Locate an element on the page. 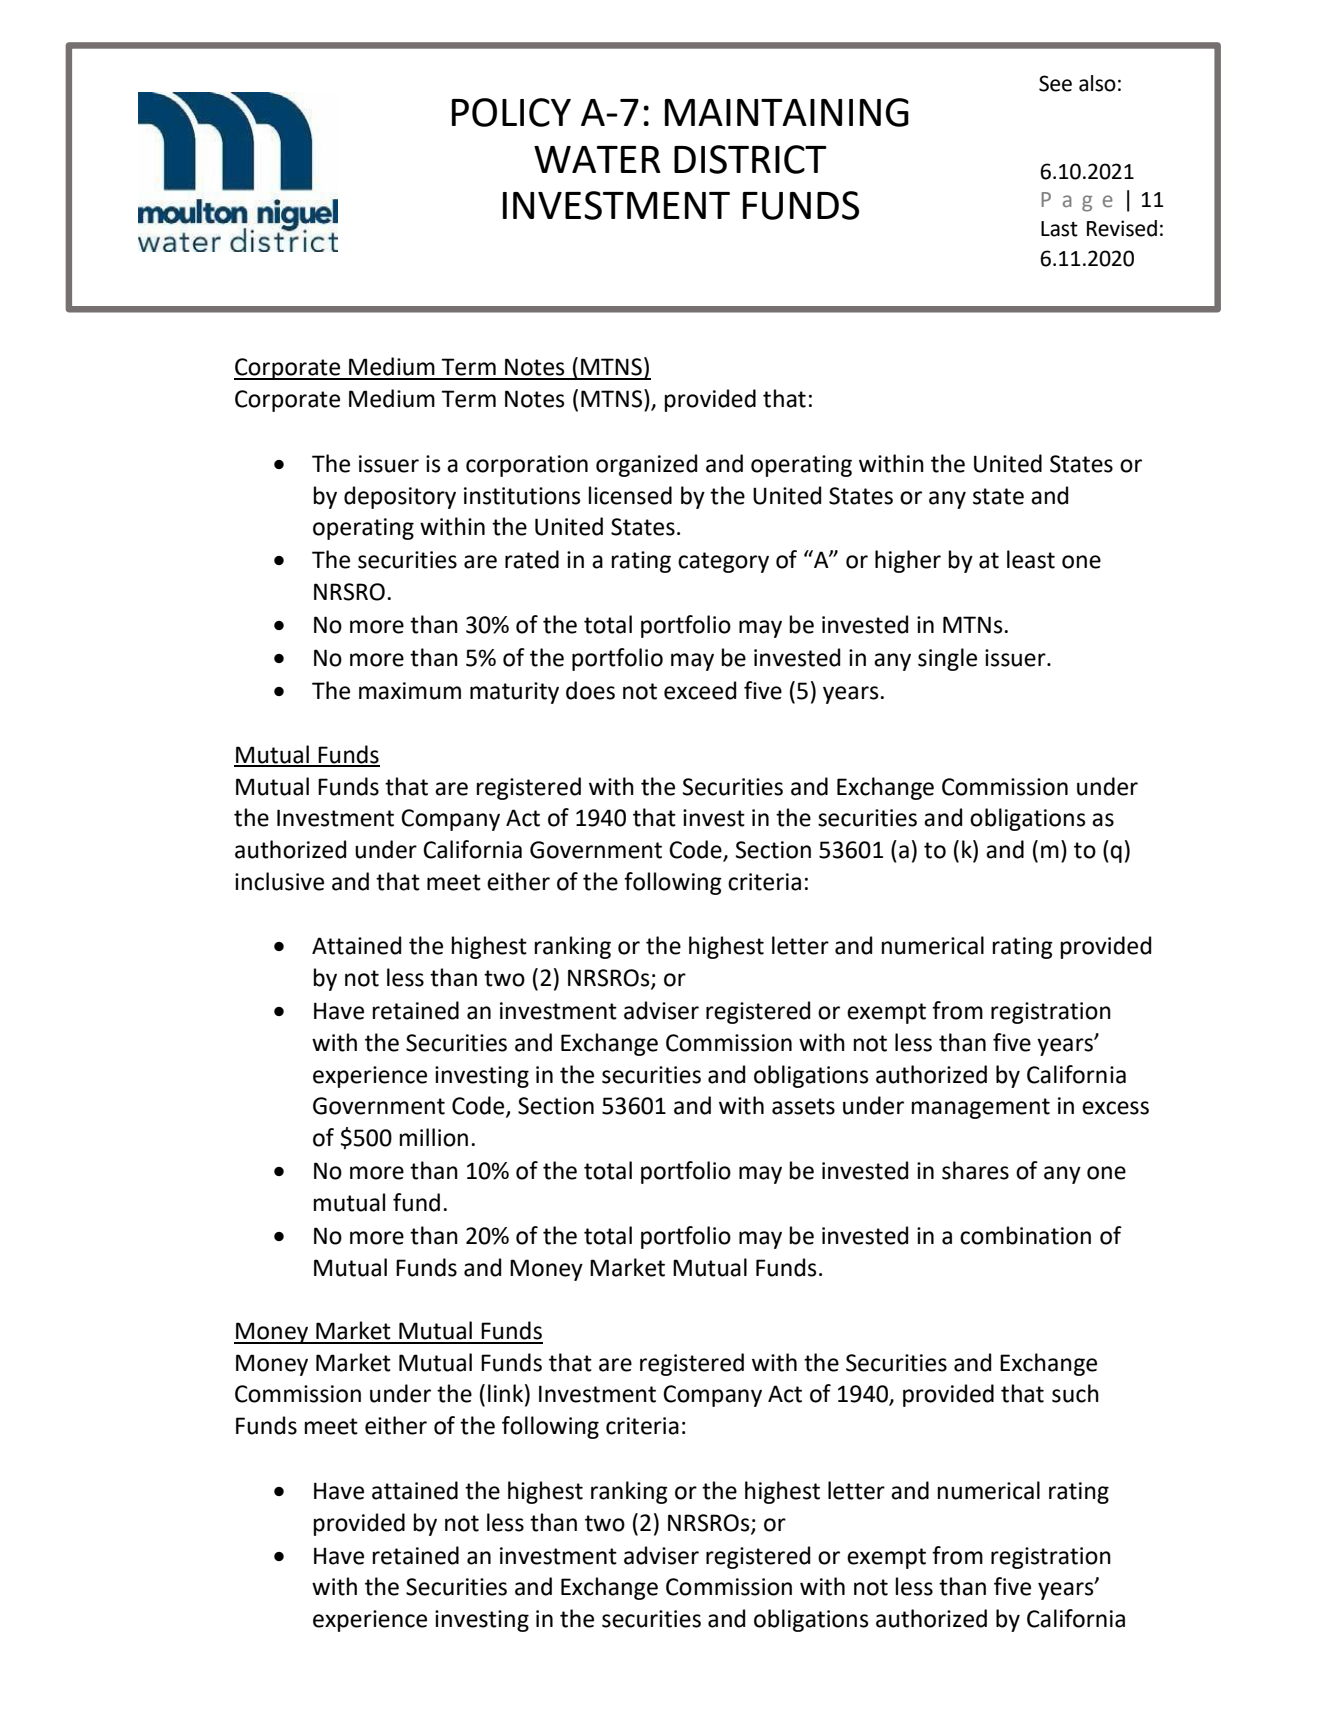 The image size is (1324, 1714). single is located at coordinates (947, 659).
